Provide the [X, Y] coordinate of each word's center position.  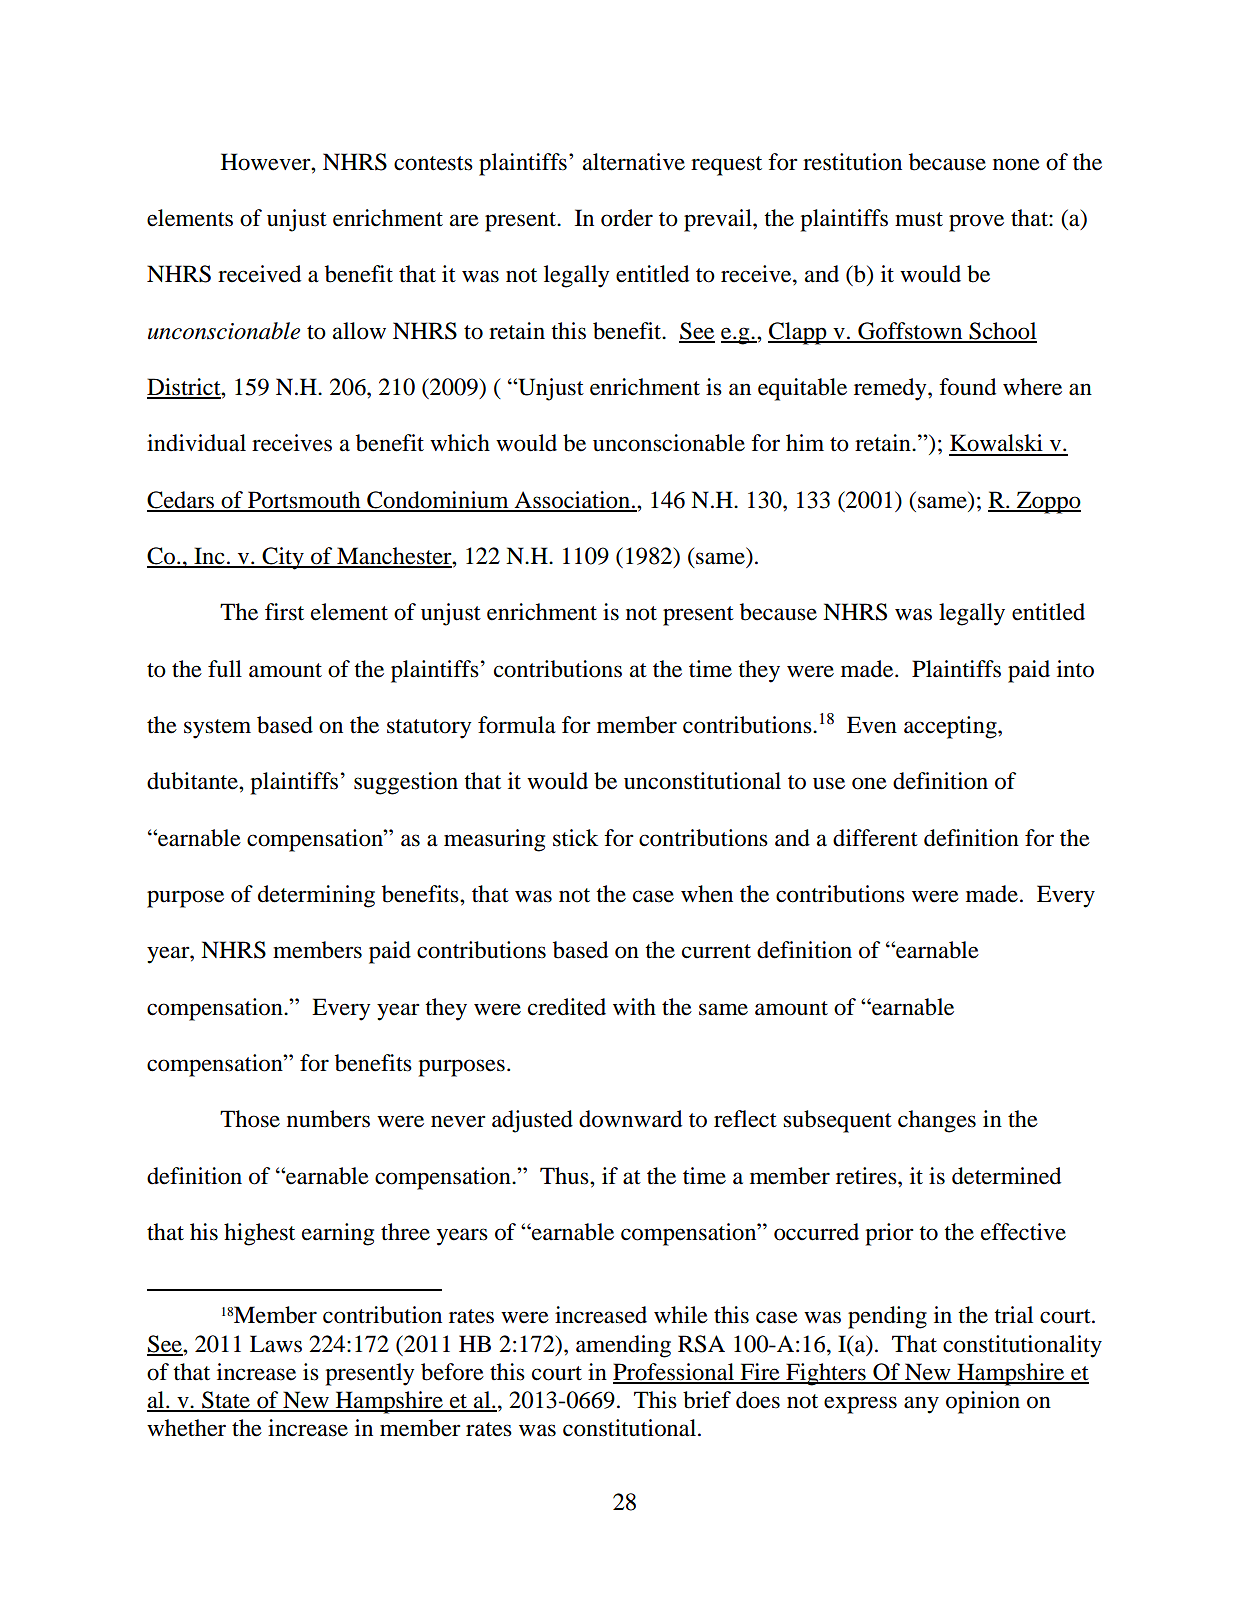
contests [433, 163]
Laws [276, 1344]
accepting [951, 727]
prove [976, 223]
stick [575, 838]
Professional [674, 1373]
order [627, 218]
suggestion [406, 783]
